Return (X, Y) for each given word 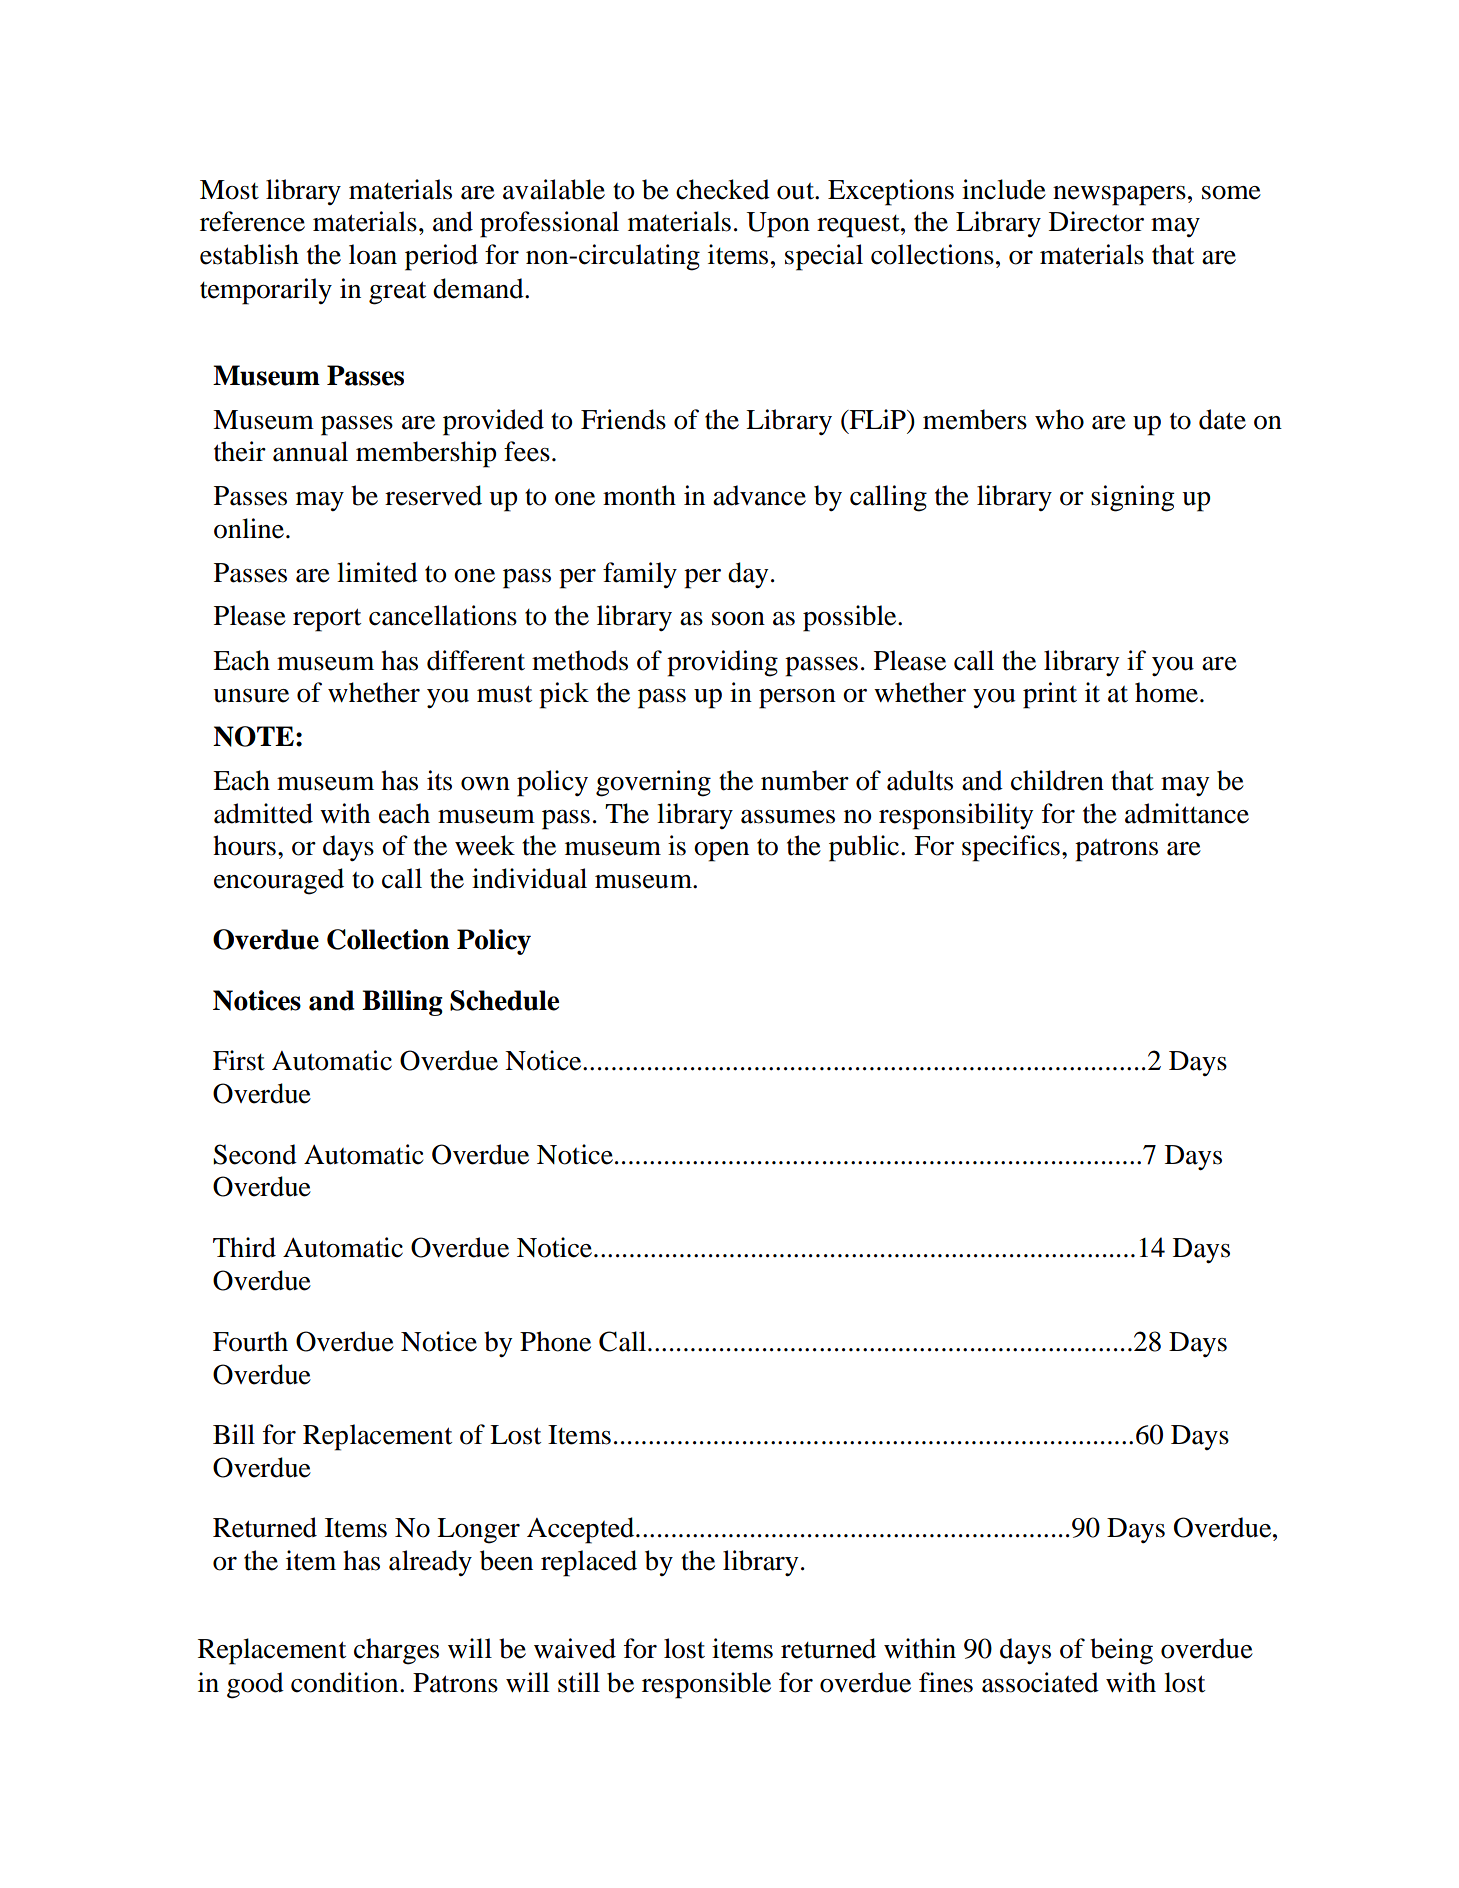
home (1166, 692)
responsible (706, 1685)
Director (1096, 221)
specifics (1011, 848)
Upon (778, 225)
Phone (555, 1341)
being (1121, 1651)
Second (255, 1154)
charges (396, 1651)
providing (722, 663)
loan (373, 254)
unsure (251, 696)
